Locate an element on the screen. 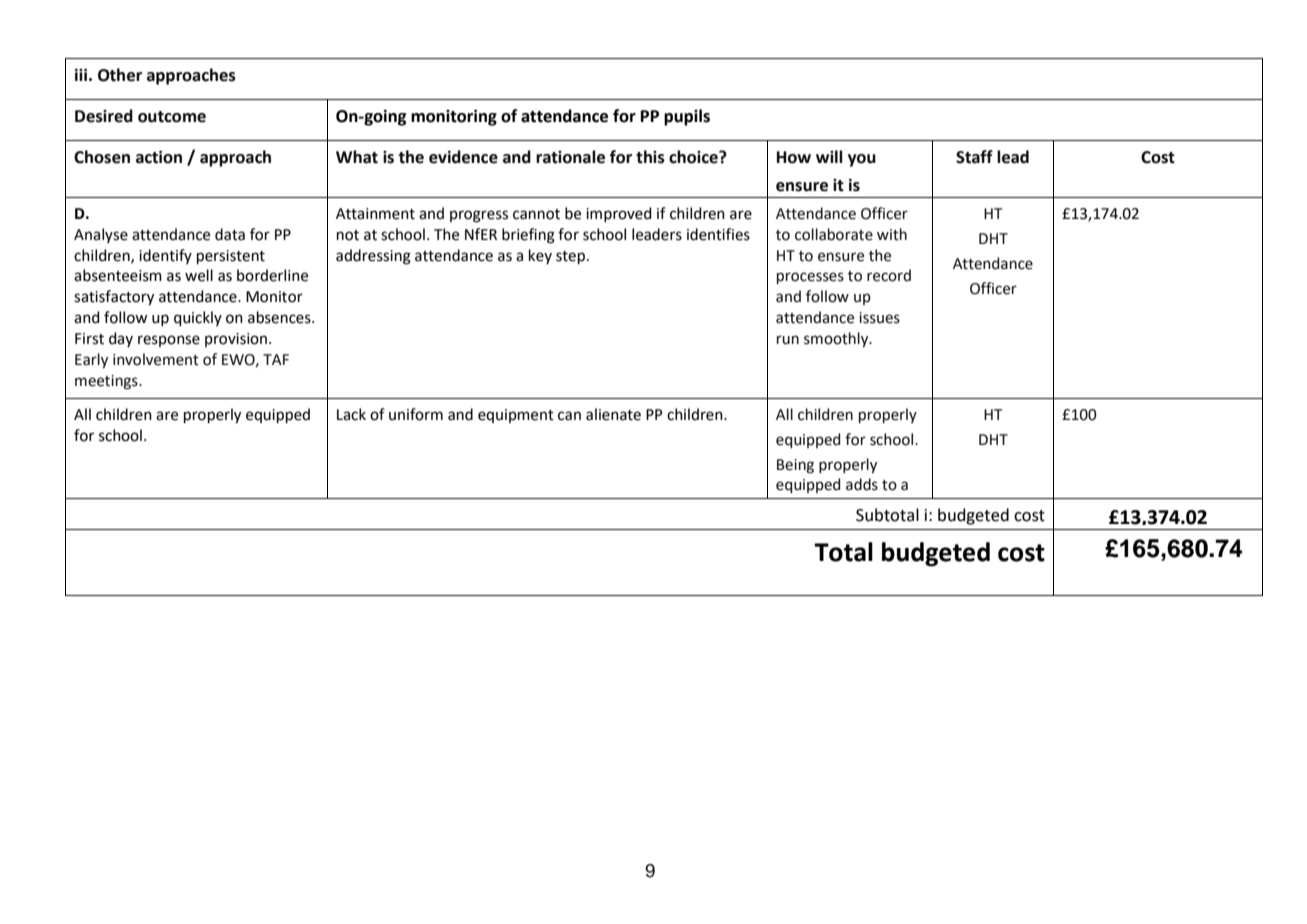  briefing is located at coordinates (528, 236).
